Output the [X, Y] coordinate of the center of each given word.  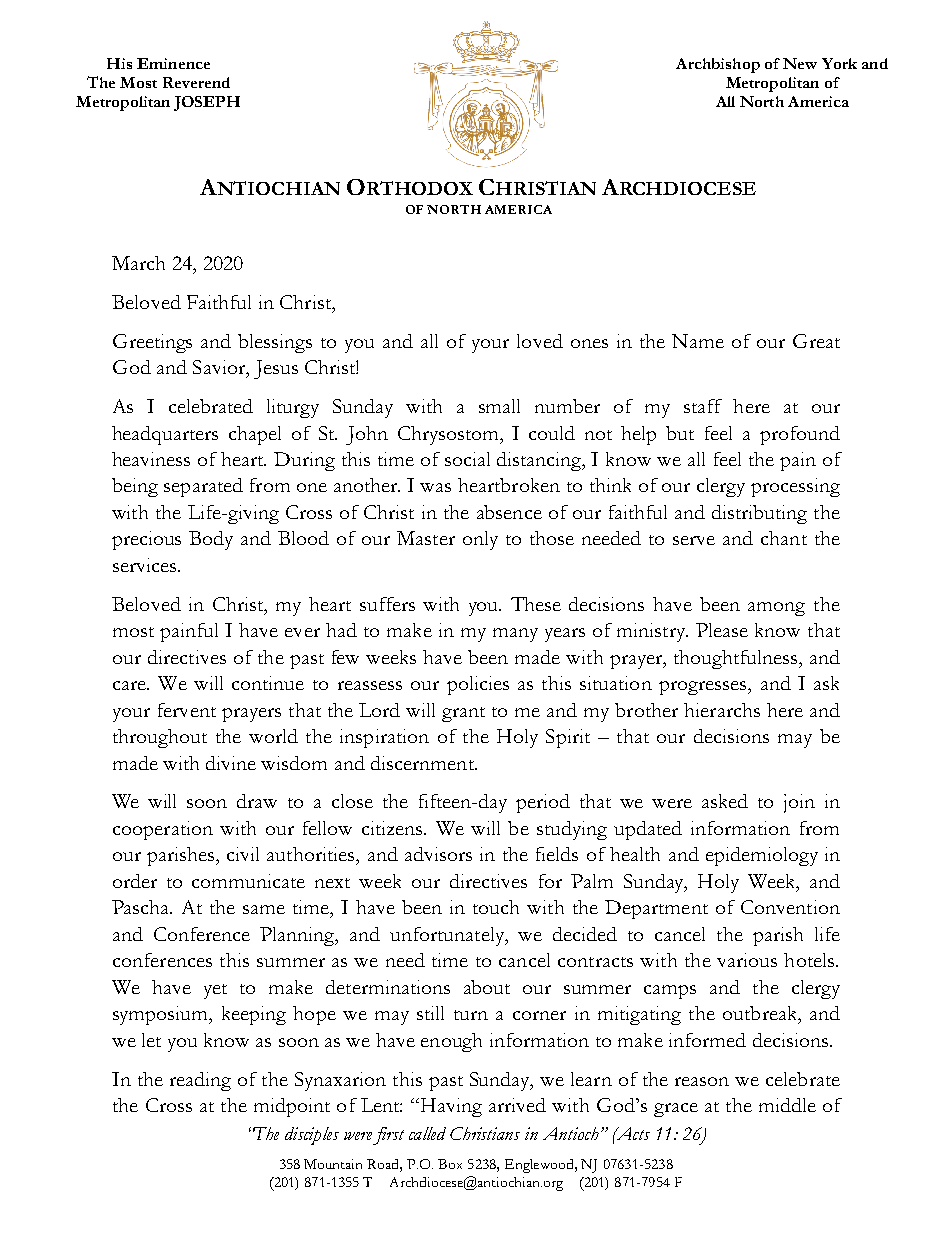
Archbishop [718, 65]
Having [450, 1107]
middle [787, 1105]
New [800, 63]
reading [200, 1081]
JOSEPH [207, 103]
